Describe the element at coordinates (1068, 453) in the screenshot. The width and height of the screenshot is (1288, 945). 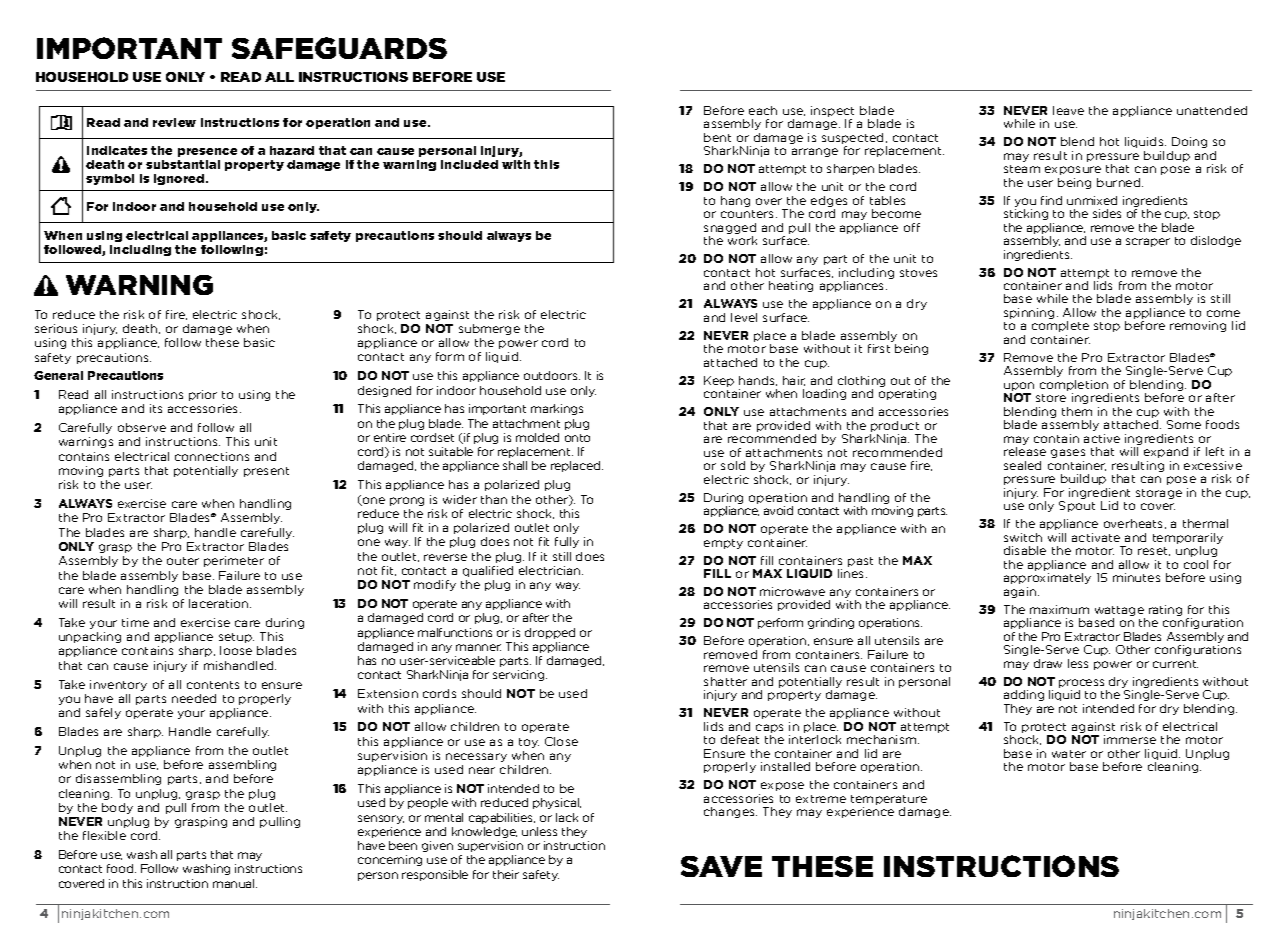
I see `gases` at that location.
